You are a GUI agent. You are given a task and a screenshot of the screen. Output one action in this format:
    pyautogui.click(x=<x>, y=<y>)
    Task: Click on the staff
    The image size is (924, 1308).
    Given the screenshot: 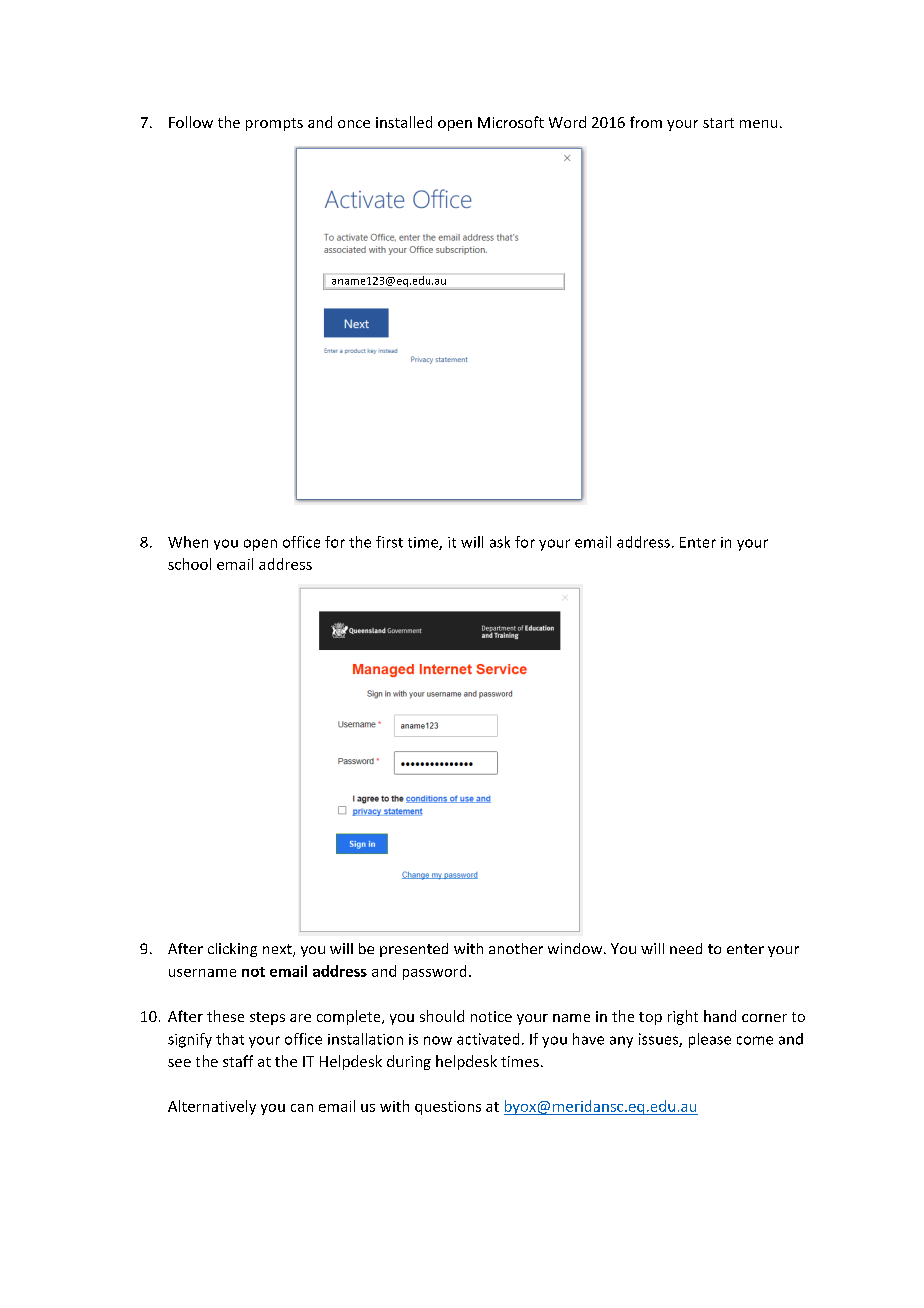 What is the action you would take?
    pyautogui.click(x=238, y=1061)
